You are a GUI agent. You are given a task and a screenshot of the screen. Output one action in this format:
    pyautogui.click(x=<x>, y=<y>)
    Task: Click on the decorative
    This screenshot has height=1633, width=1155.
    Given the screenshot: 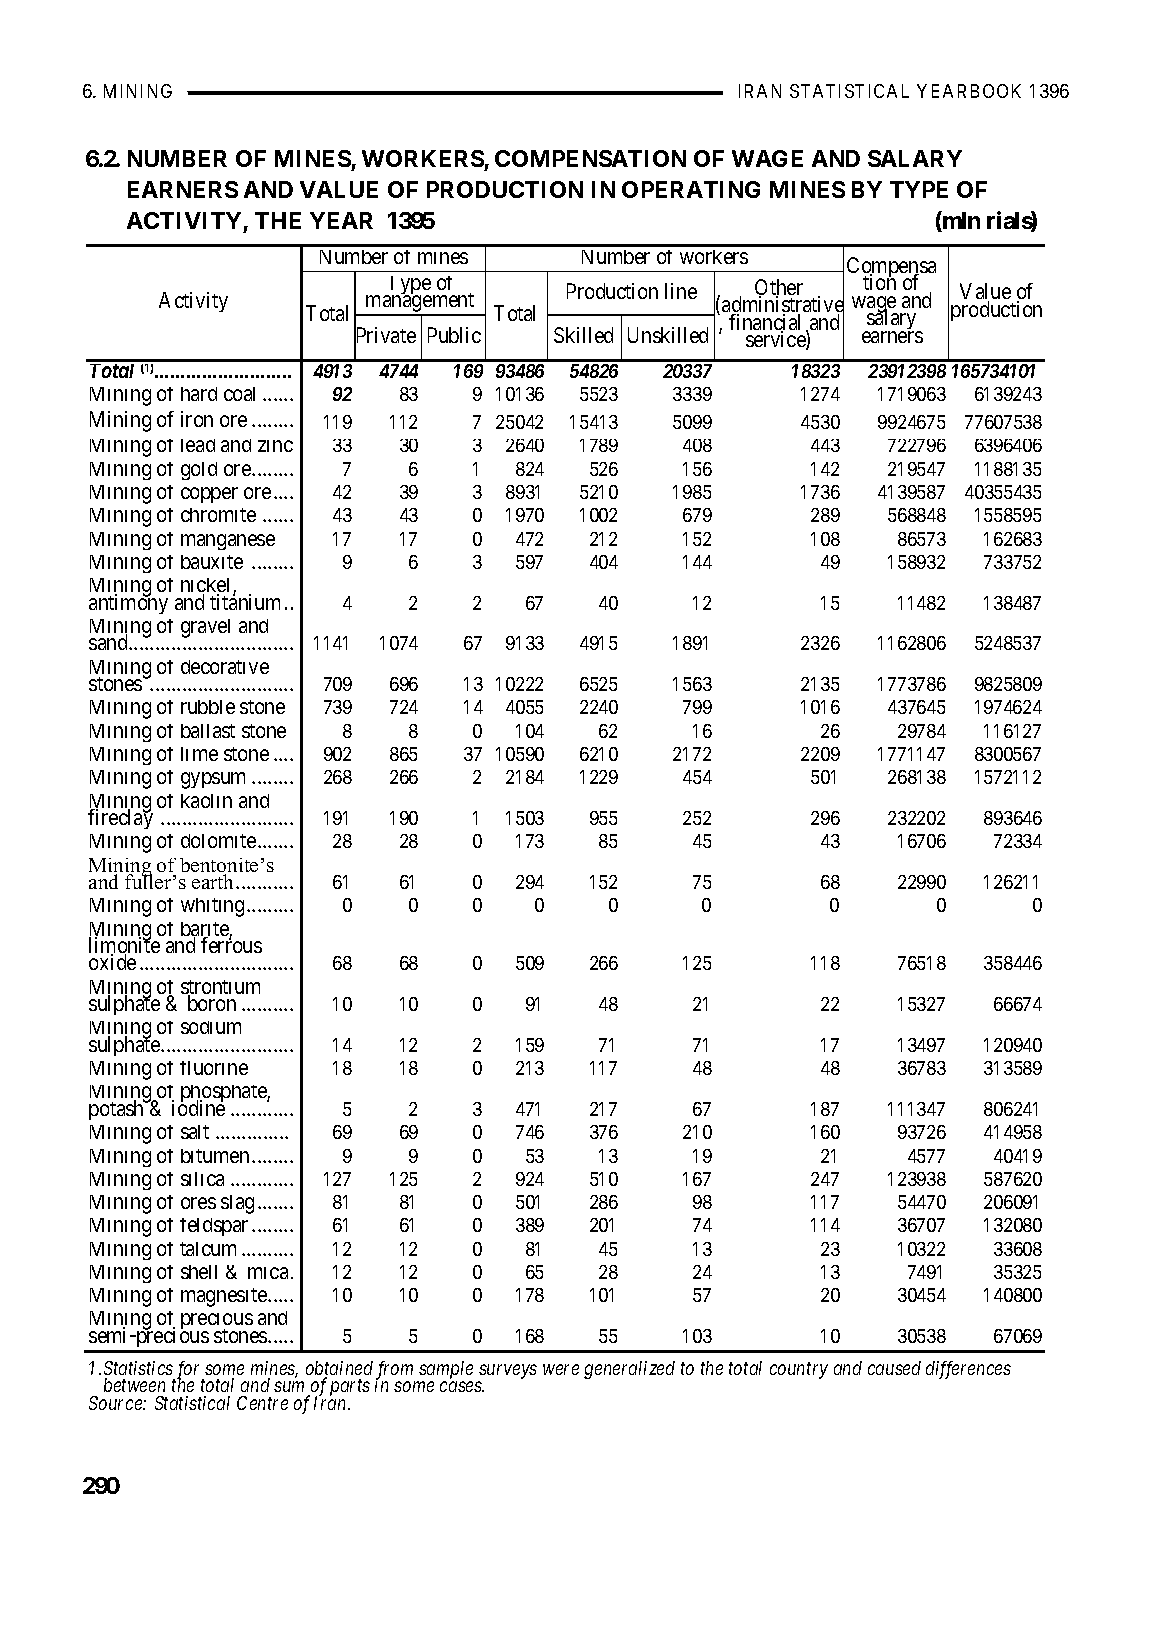 What is the action you would take?
    pyautogui.click(x=225, y=667)
